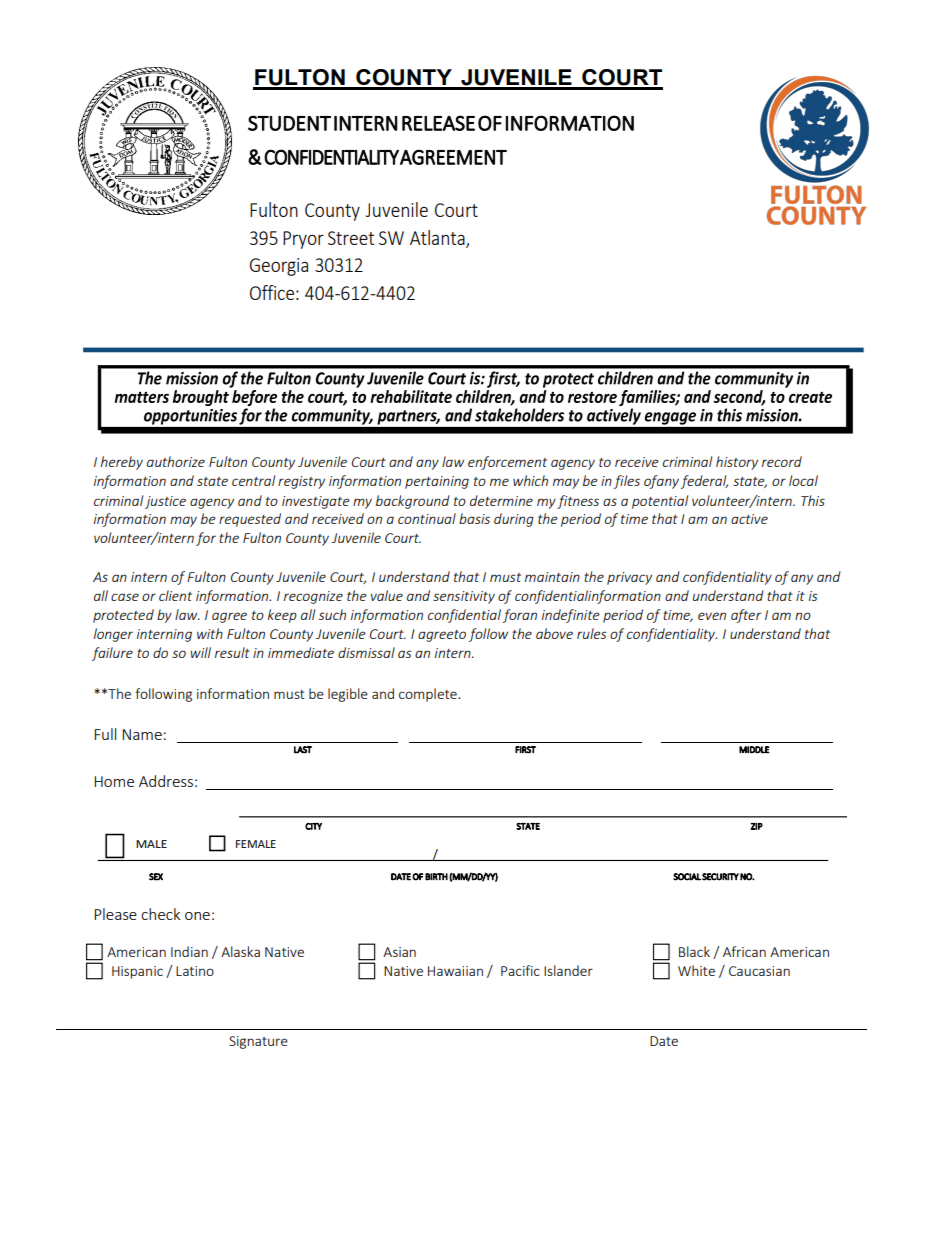 The height and width of the screenshot is (1233, 952). Describe the element at coordinates (289, 123) in the screenshot. I see `STUDENT` at that location.
